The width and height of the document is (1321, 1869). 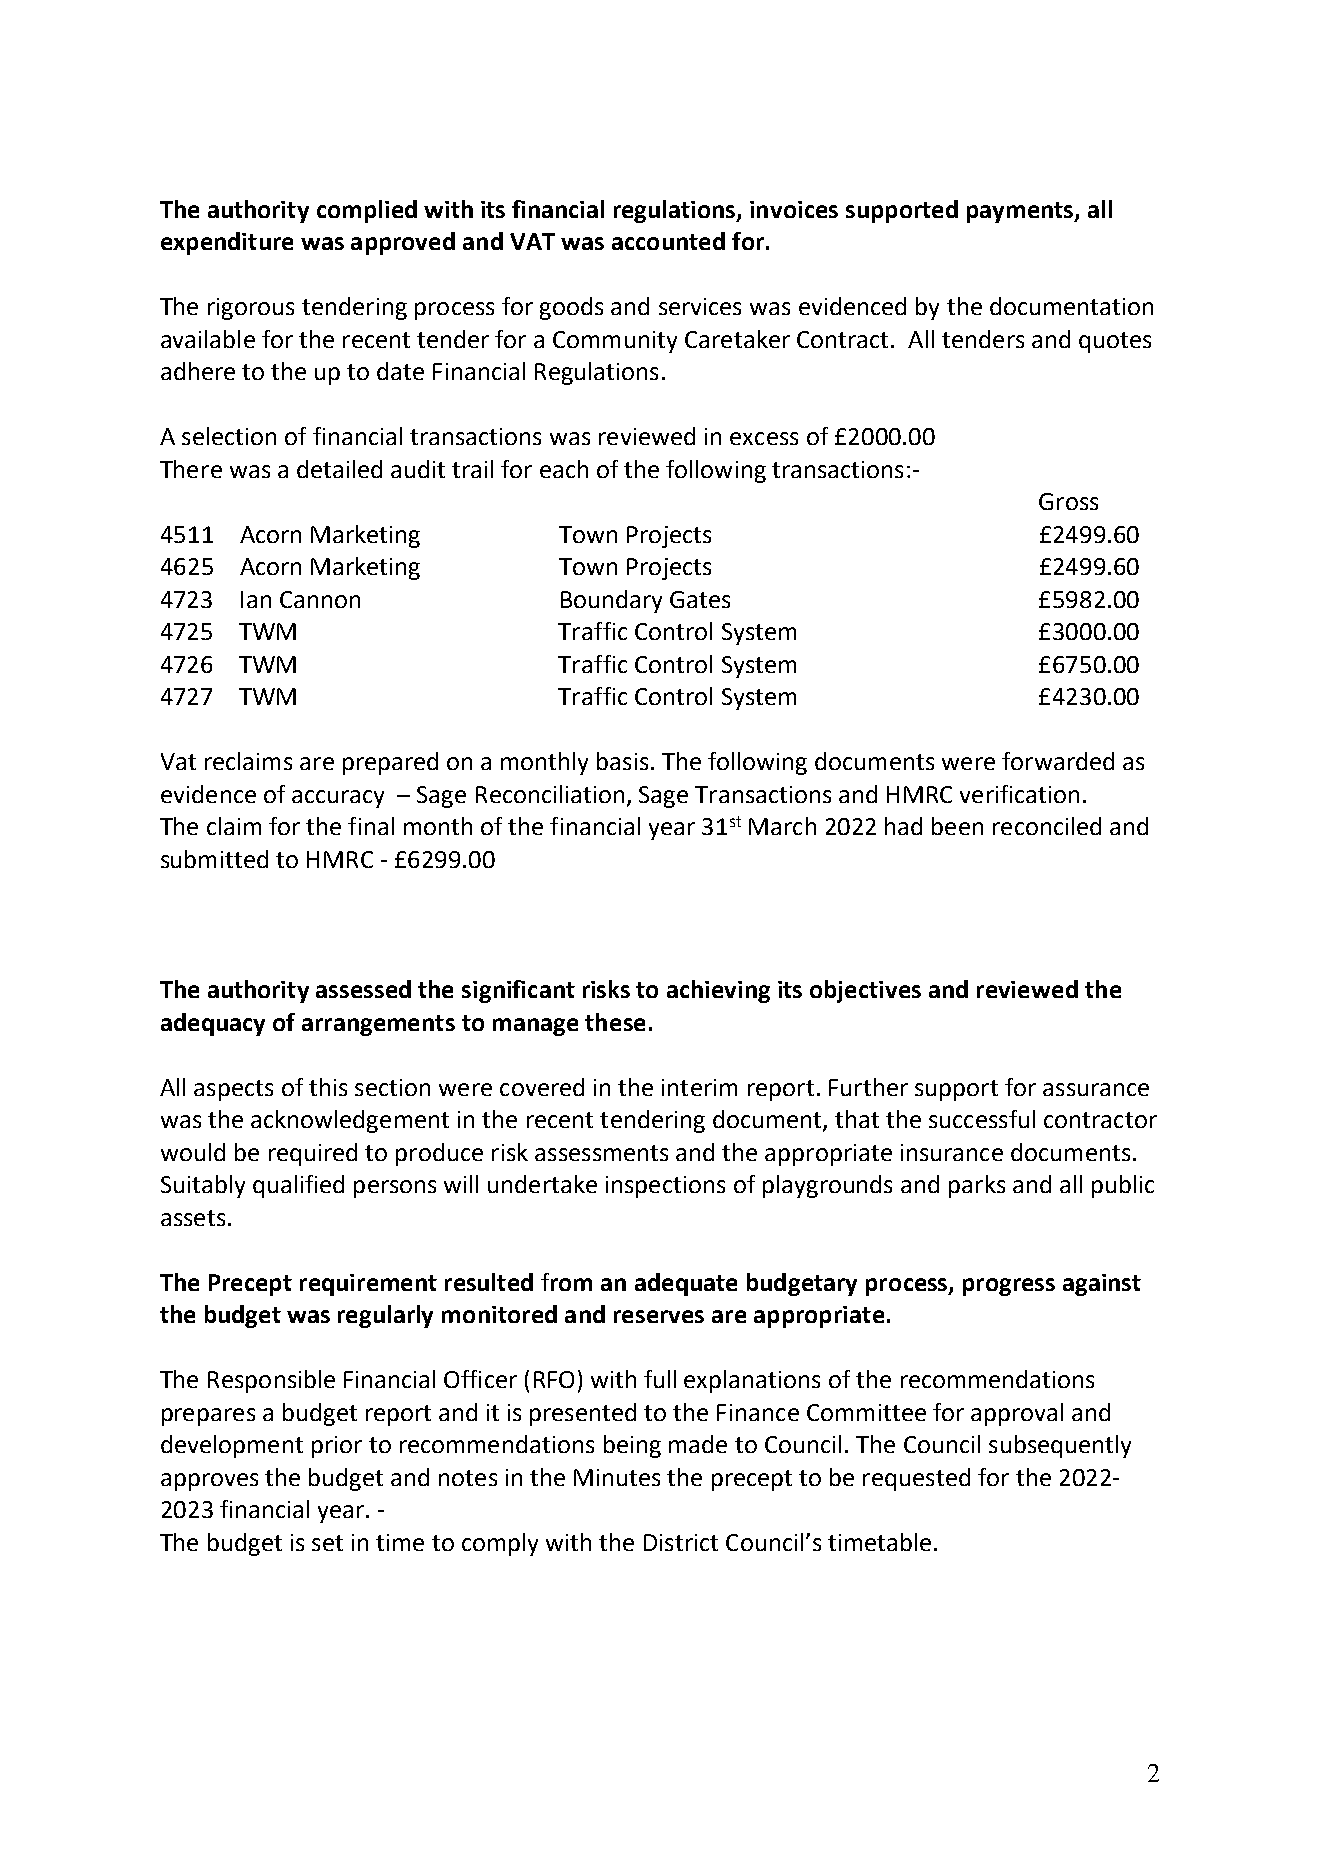 What do you see at coordinates (337, 1447) in the document?
I see `prior` at bounding box center [337, 1447].
